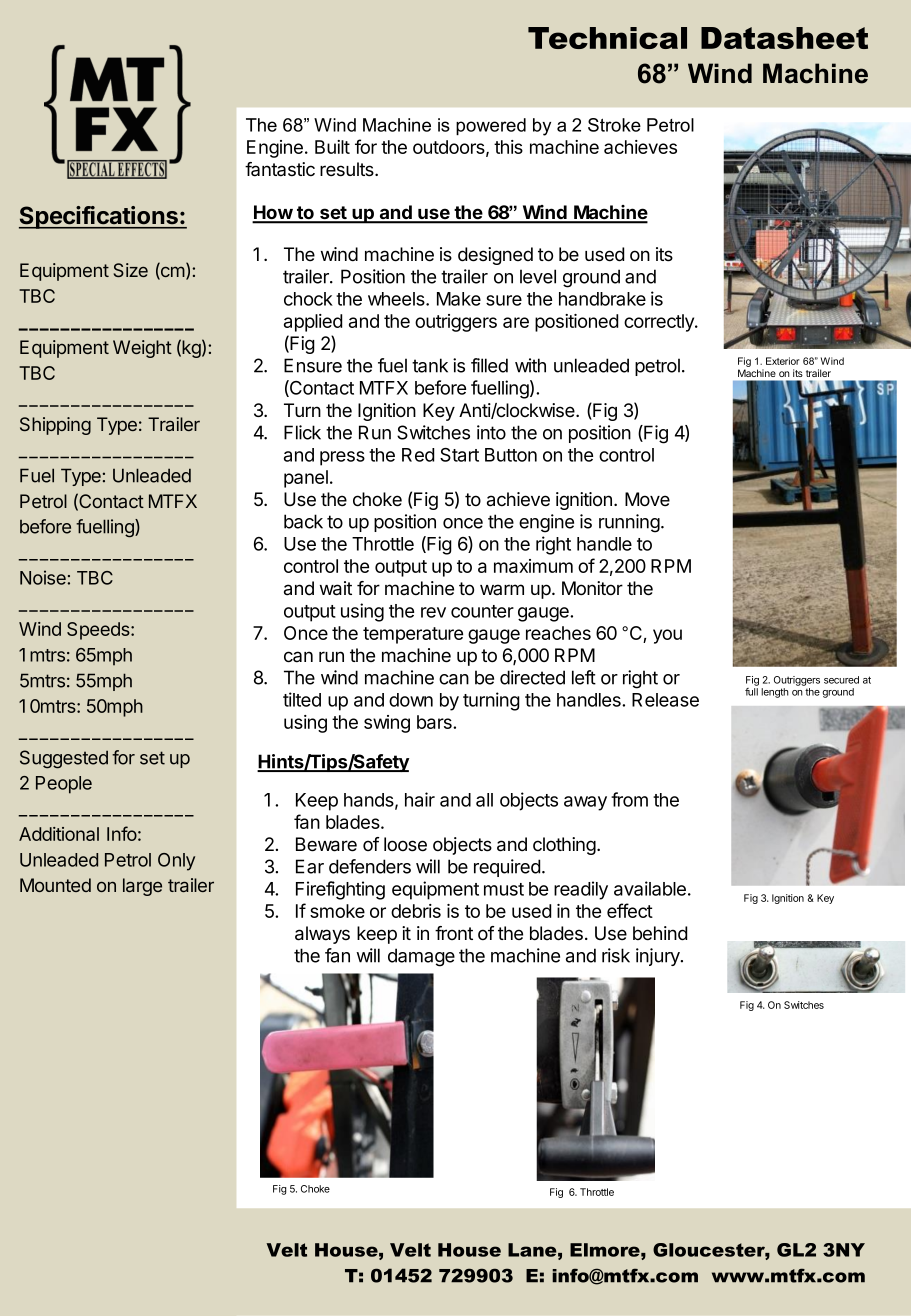 The width and height of the image is (911, 1316). Describe the element at coordinates (55, 426) in the image. I see `Shipping` at that location.
